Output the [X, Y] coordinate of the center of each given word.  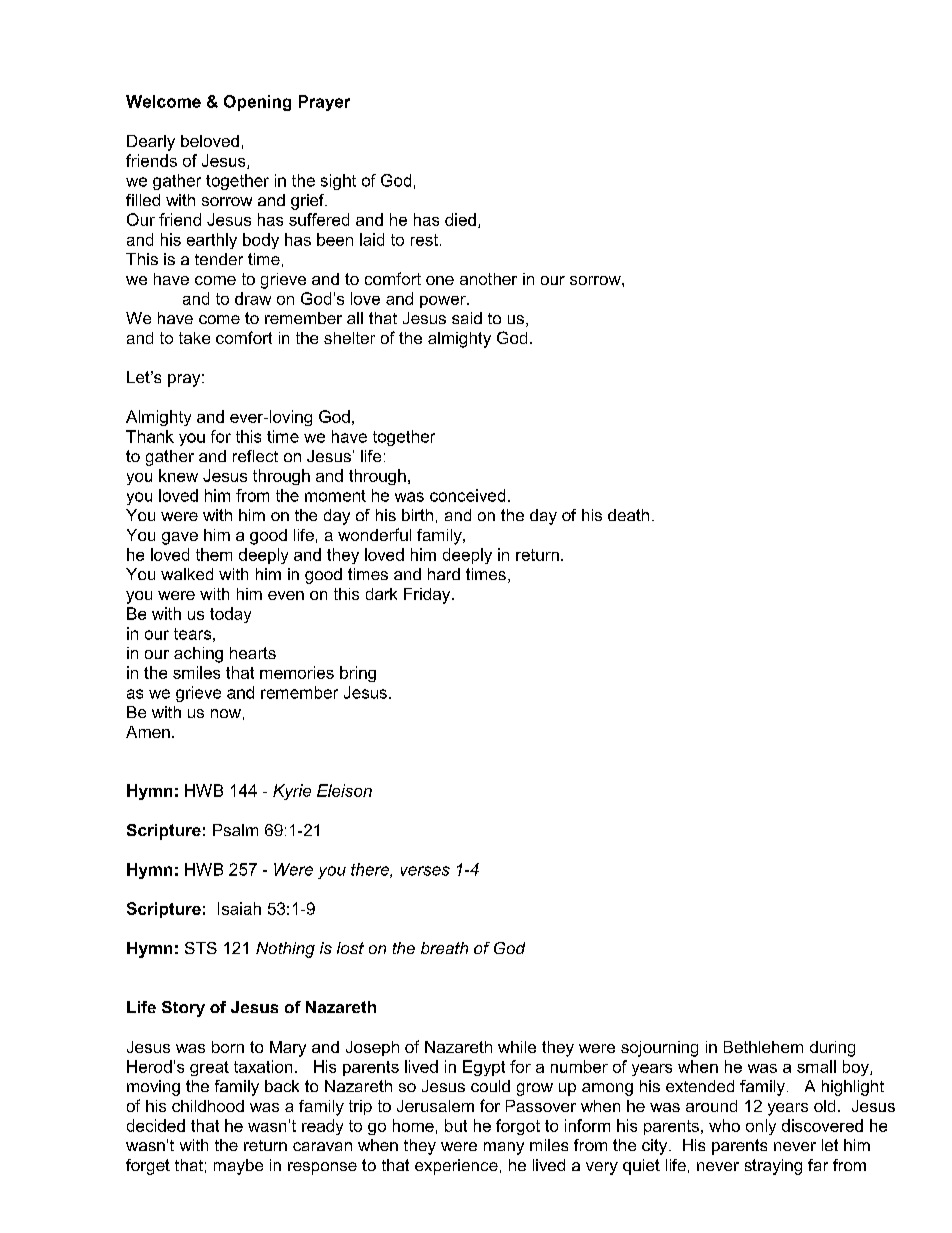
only [761, 1127]
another [488, 279]
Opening [257, 103]
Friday [428, 596]
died [460, 219]
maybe [238, 1167]
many [504, 1148]
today [230, 615]
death [628, 515]
